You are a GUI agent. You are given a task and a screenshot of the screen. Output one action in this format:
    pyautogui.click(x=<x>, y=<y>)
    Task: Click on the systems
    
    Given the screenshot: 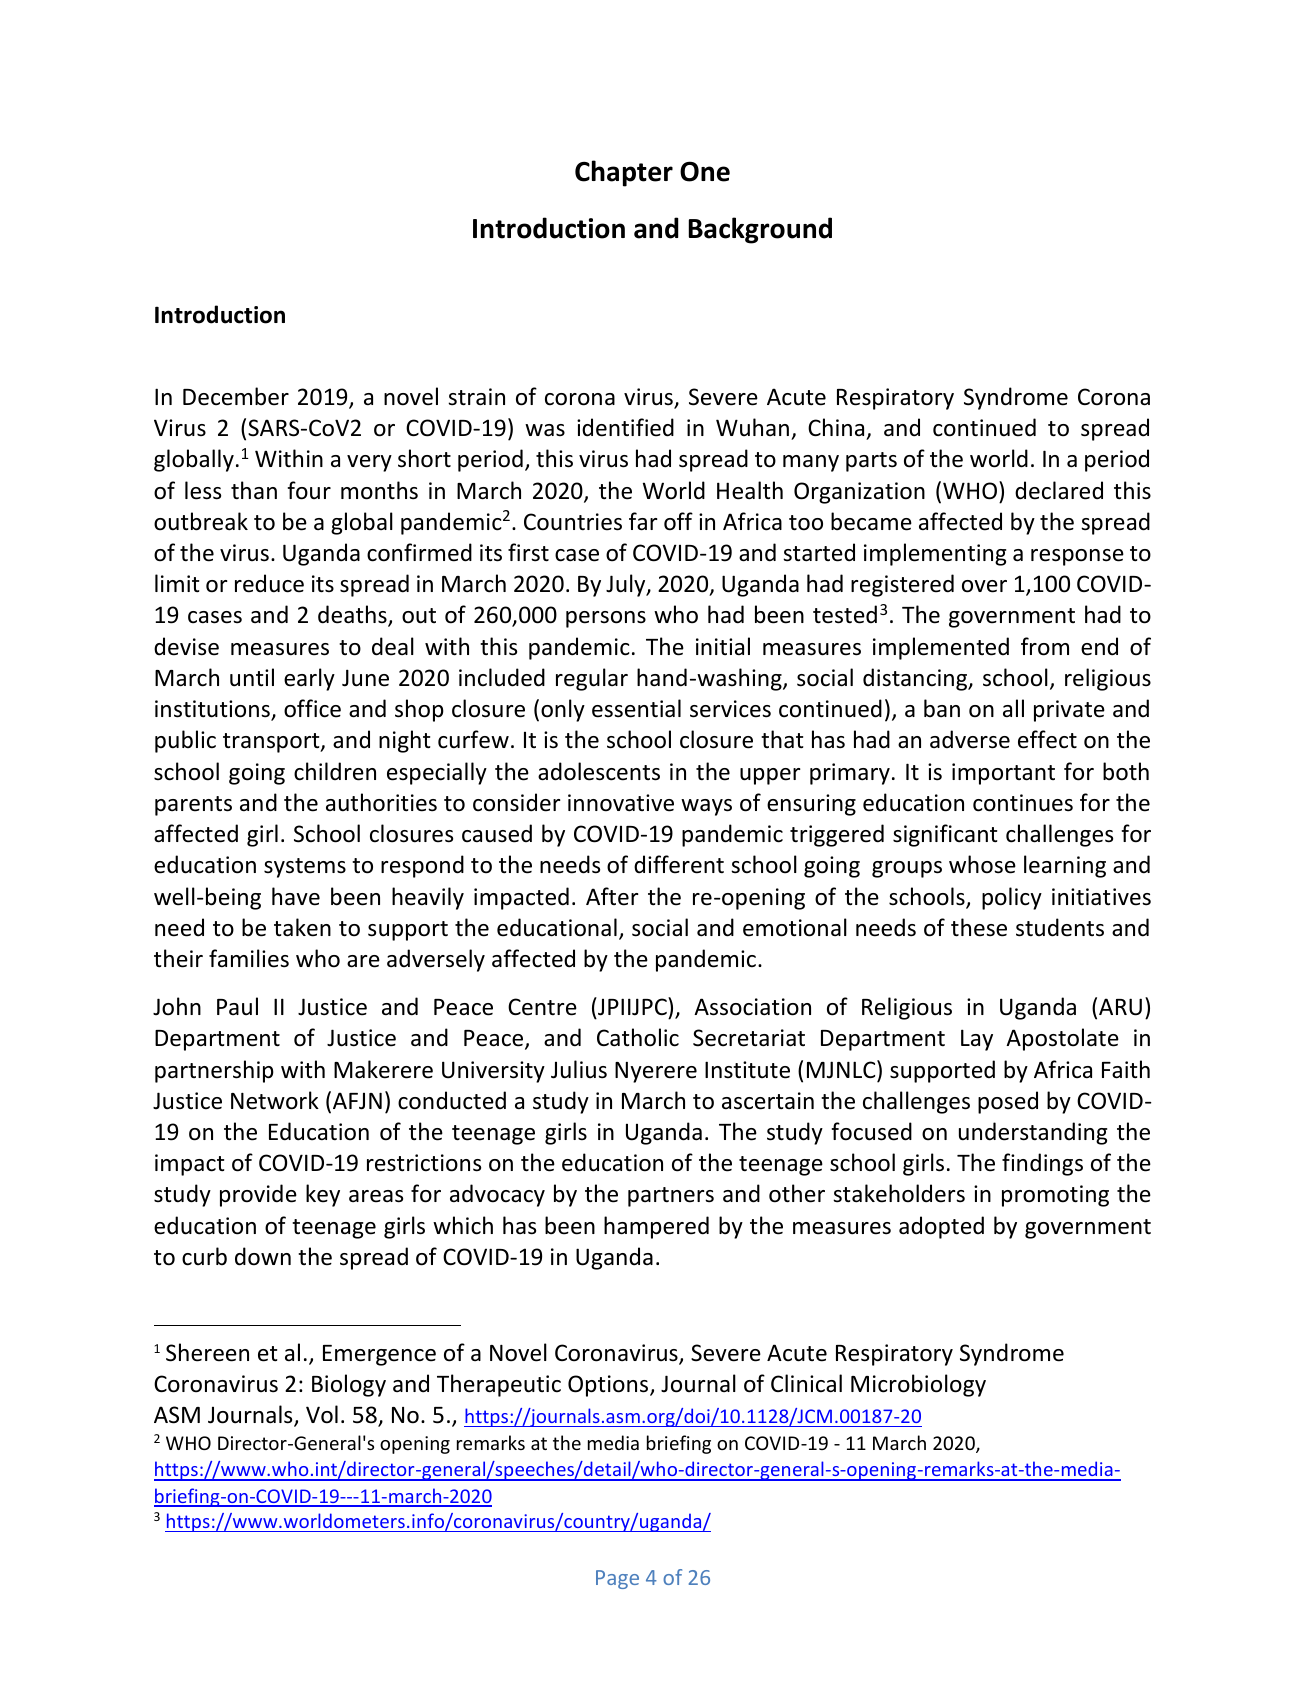 What is the action you would take?
    pyautogui.click(x=305, y=868)
